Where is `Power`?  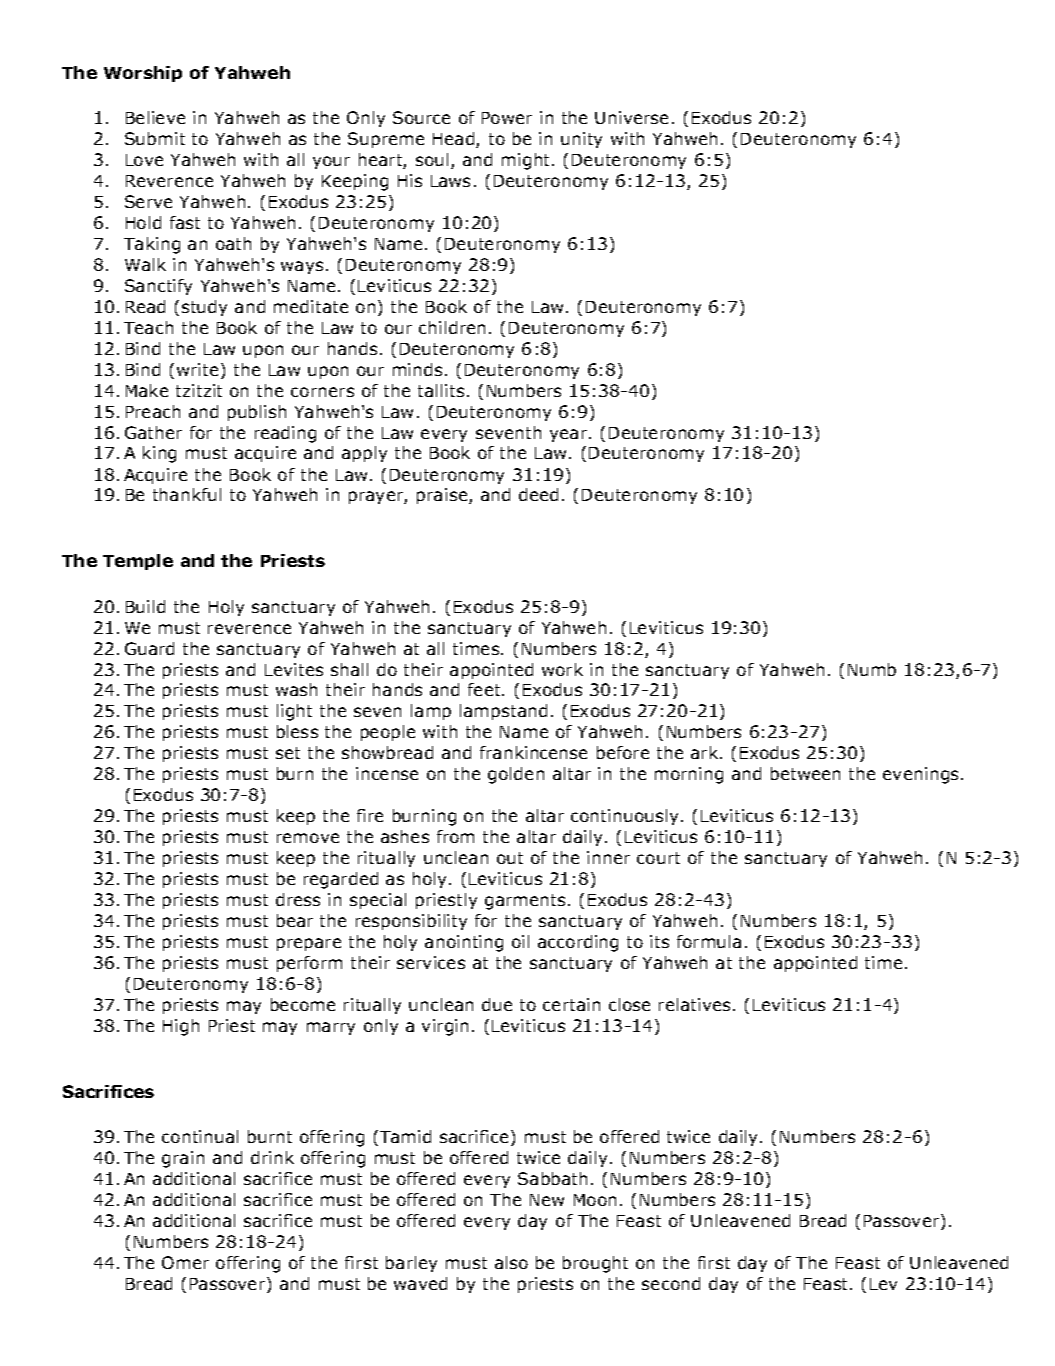
Power is located at coordinates (507, 118).
